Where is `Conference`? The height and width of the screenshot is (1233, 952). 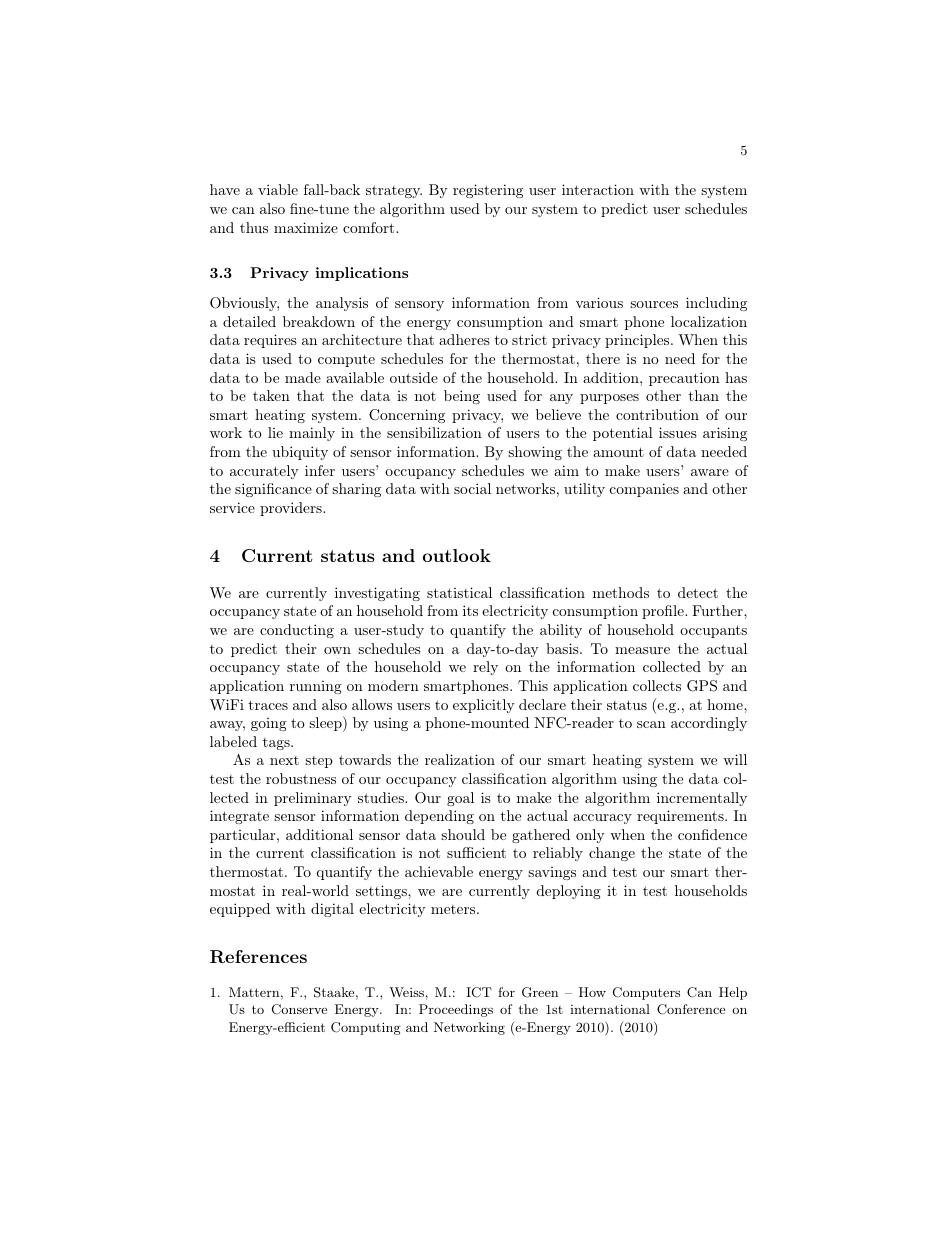 Conference is located at coordinates (691, 1009).
